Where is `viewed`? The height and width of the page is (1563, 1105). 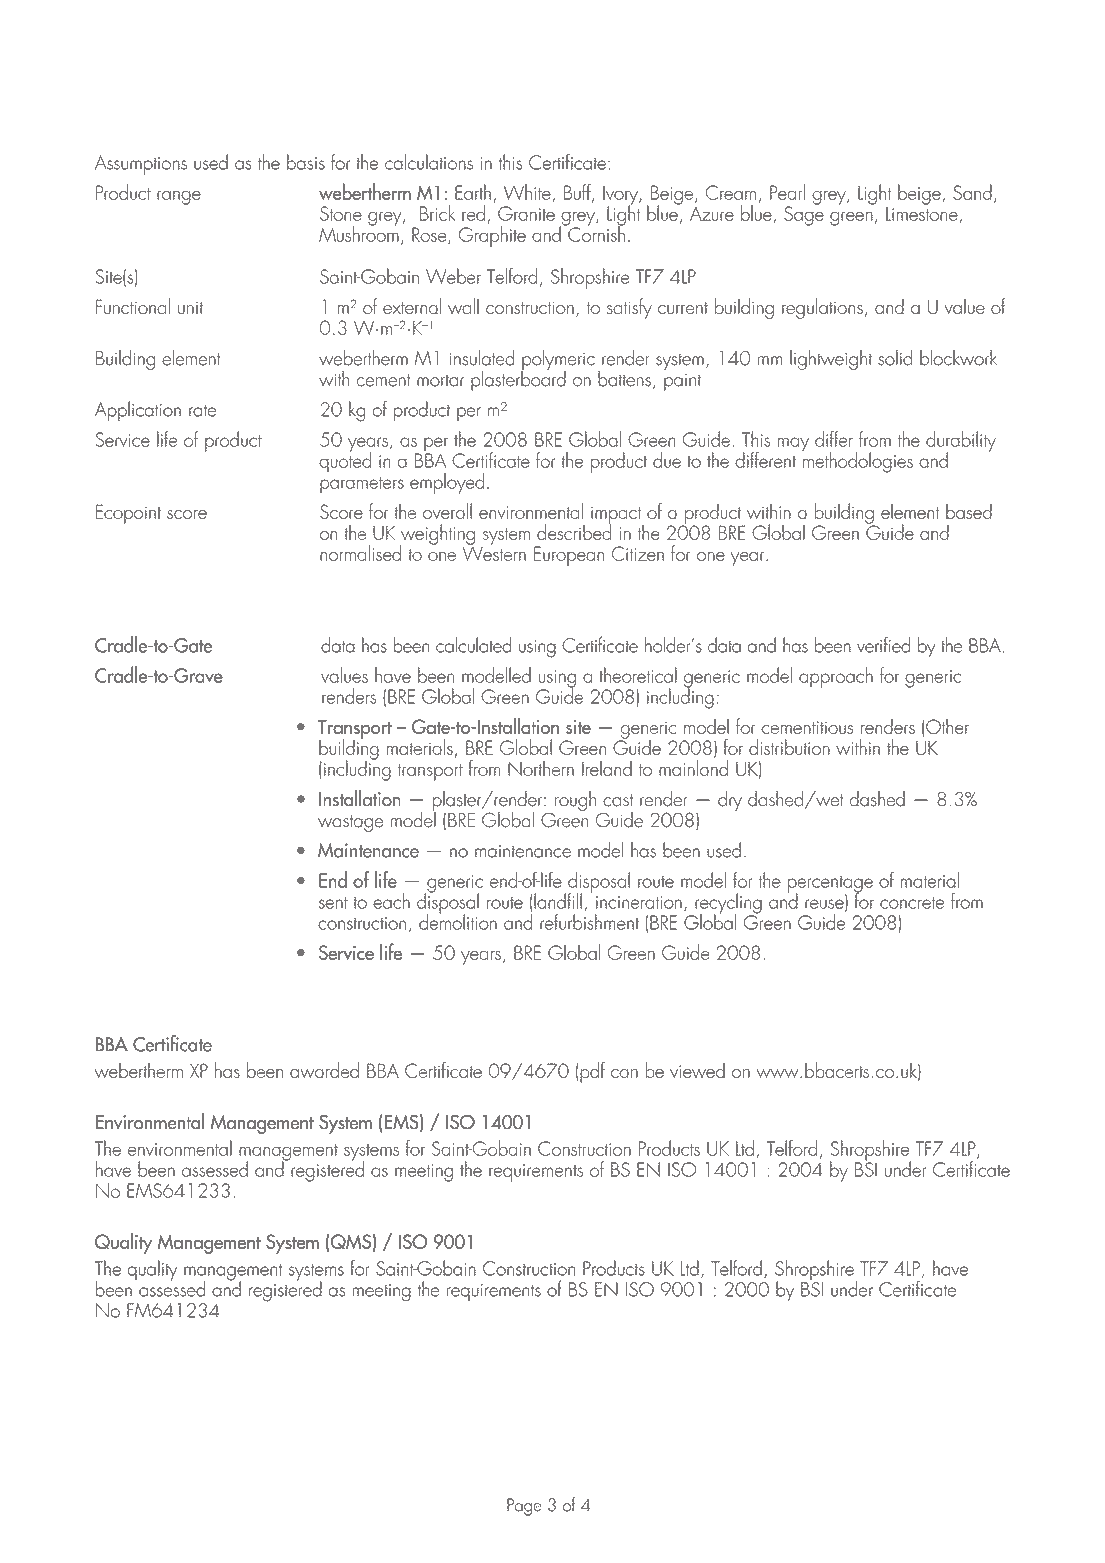 viewed is located at coordinates (697, 1070).
